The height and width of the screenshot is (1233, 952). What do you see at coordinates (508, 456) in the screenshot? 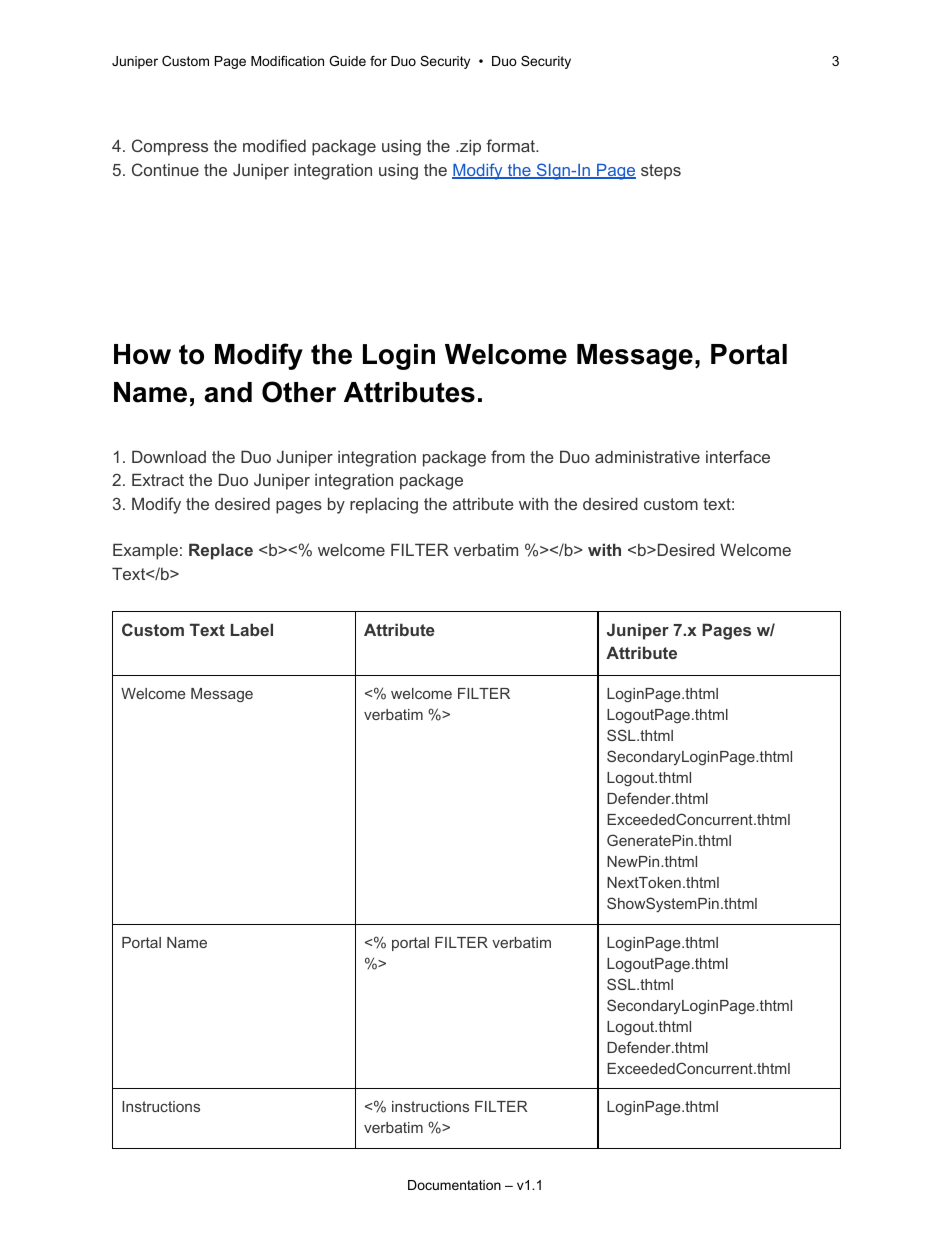
I see `from` at bounding box center [508, 456].
